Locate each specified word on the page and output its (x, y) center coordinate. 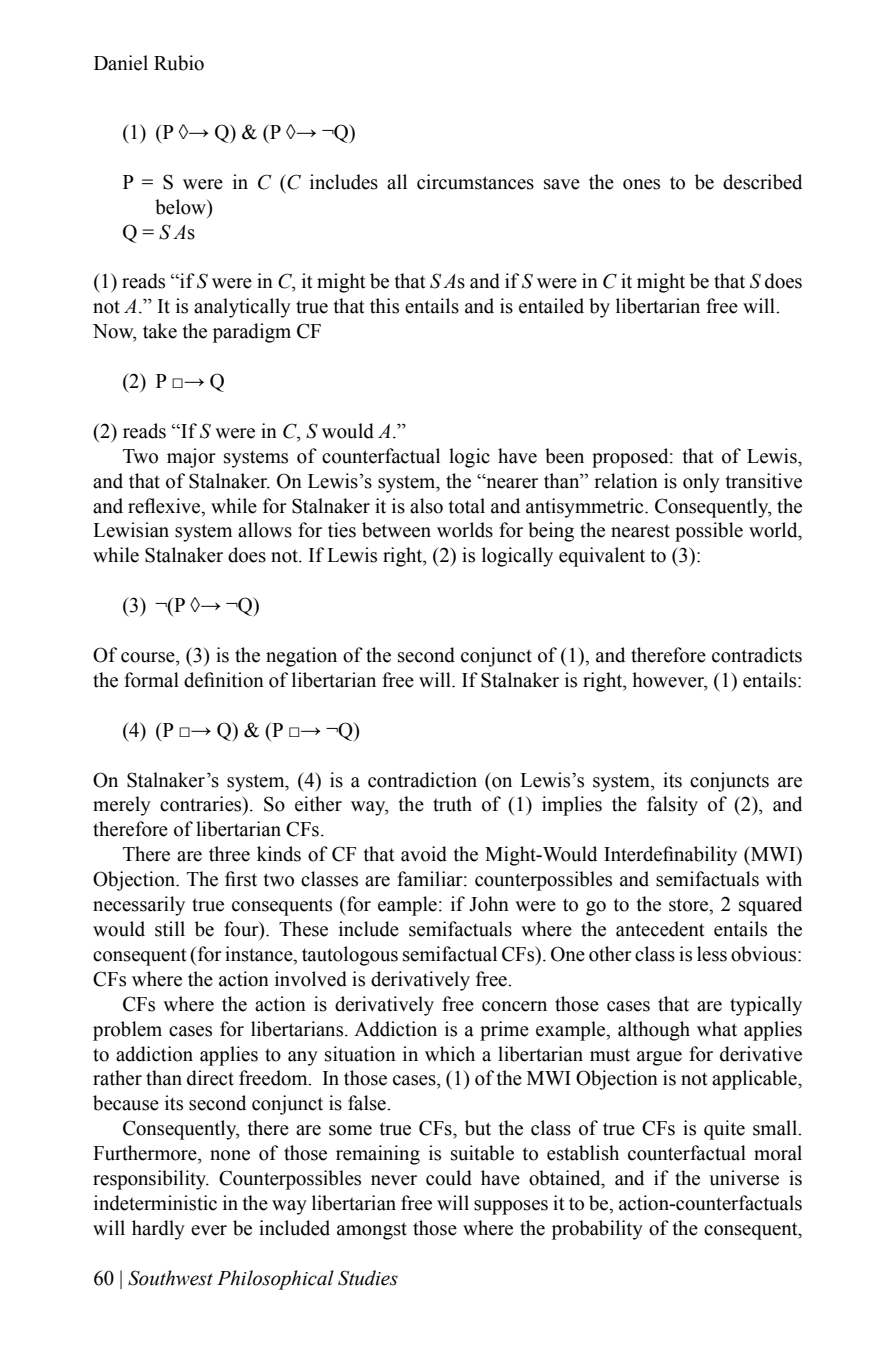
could (449, 1178)
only (701, 483)
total (467, 506)
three (229, 854)
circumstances (475, 182)
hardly (158, 1230)
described (762, 182)
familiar (431, 879)
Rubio (179, 63)
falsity (672, 806)
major (191, 458)
